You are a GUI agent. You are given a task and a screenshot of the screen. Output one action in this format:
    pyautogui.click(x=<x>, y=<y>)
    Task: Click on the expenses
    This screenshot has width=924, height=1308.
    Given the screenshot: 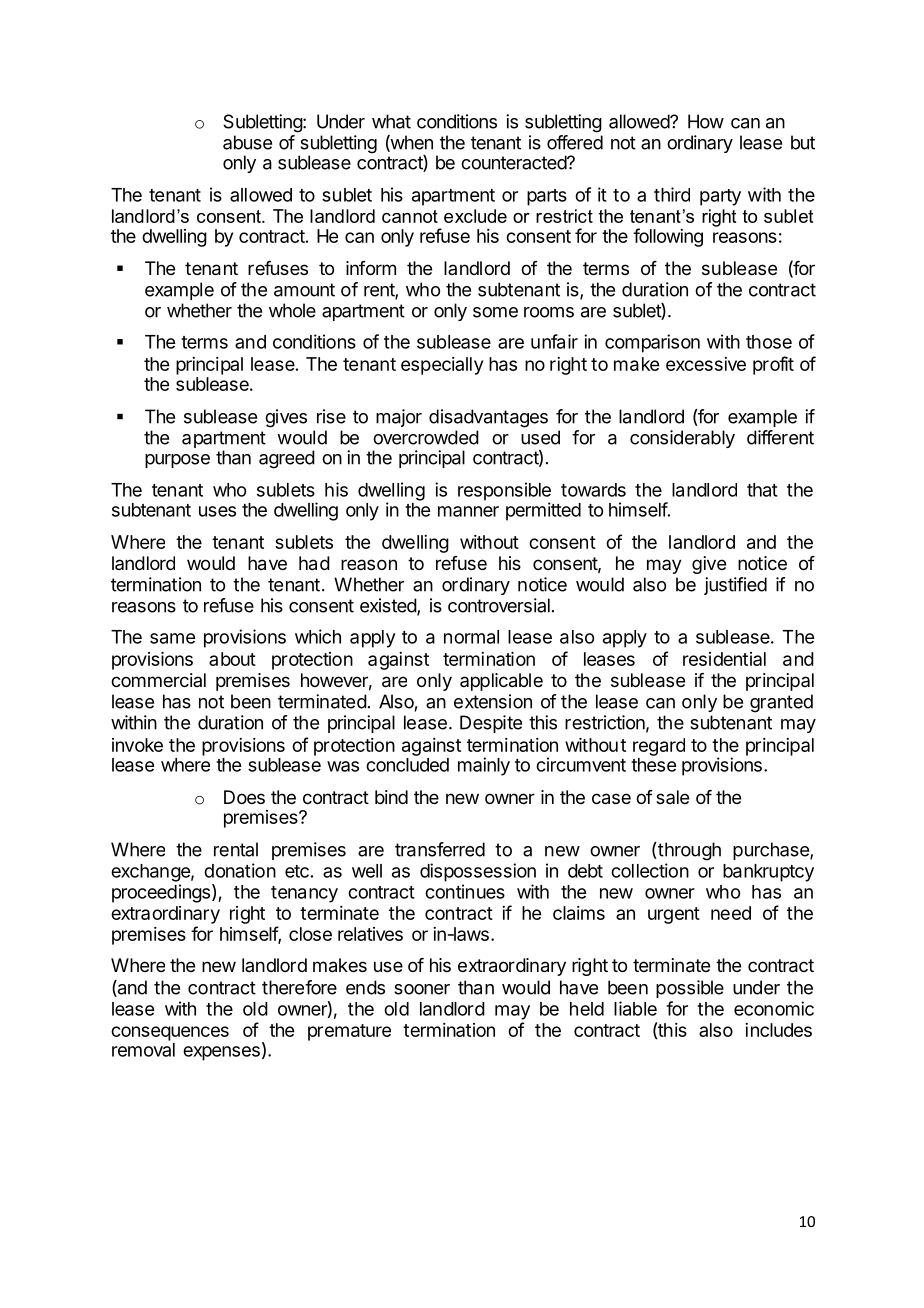 What is the action you would take?
    pyautogui.click(x=221, y=1053)
